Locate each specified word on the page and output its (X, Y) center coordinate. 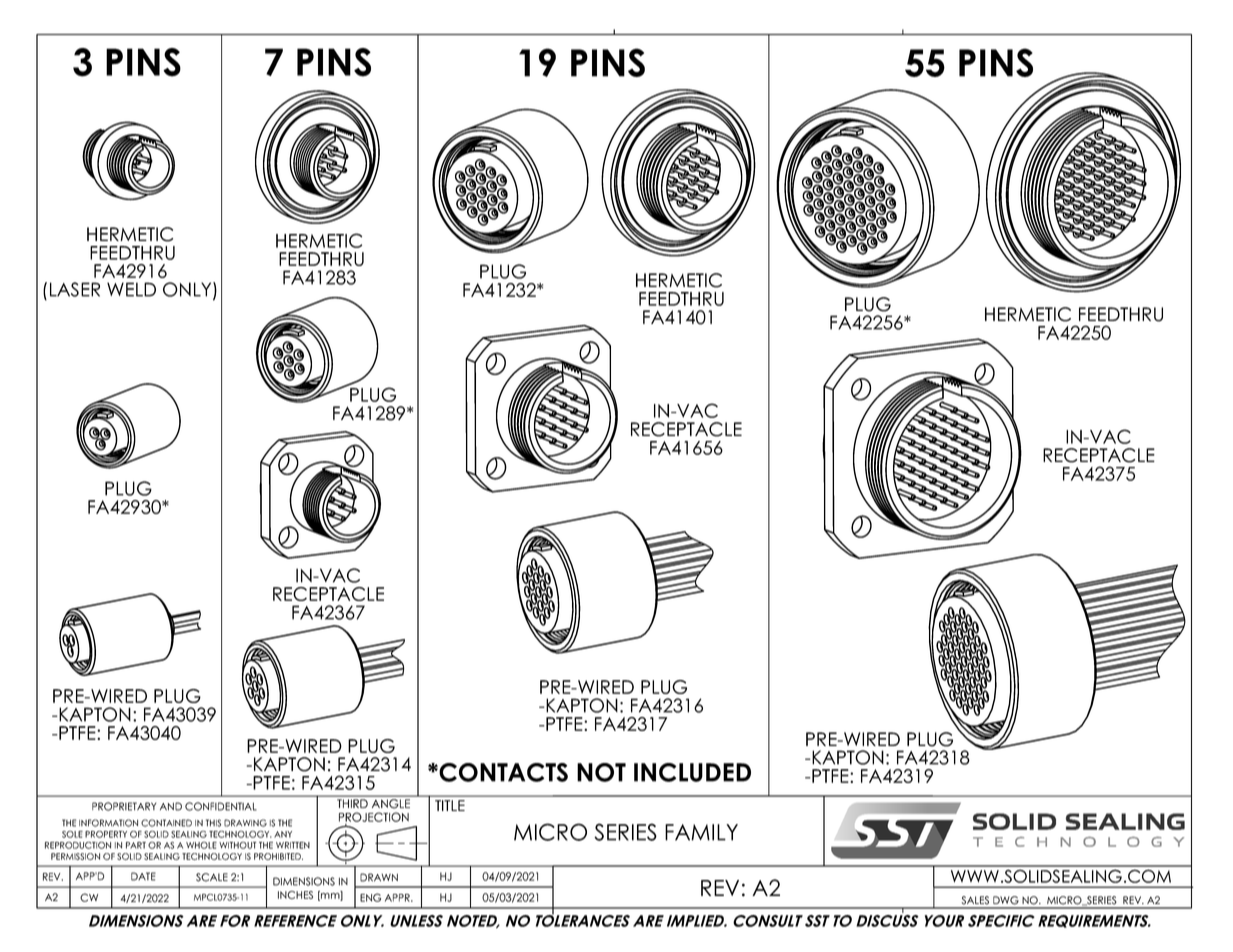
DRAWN (379, 877)
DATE (143, 876)
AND (171, 806)
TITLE (450, 805)
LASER (75, 289)
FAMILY (701, 832)
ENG (370, 897)
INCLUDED (692, 772)
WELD (131, 289)
